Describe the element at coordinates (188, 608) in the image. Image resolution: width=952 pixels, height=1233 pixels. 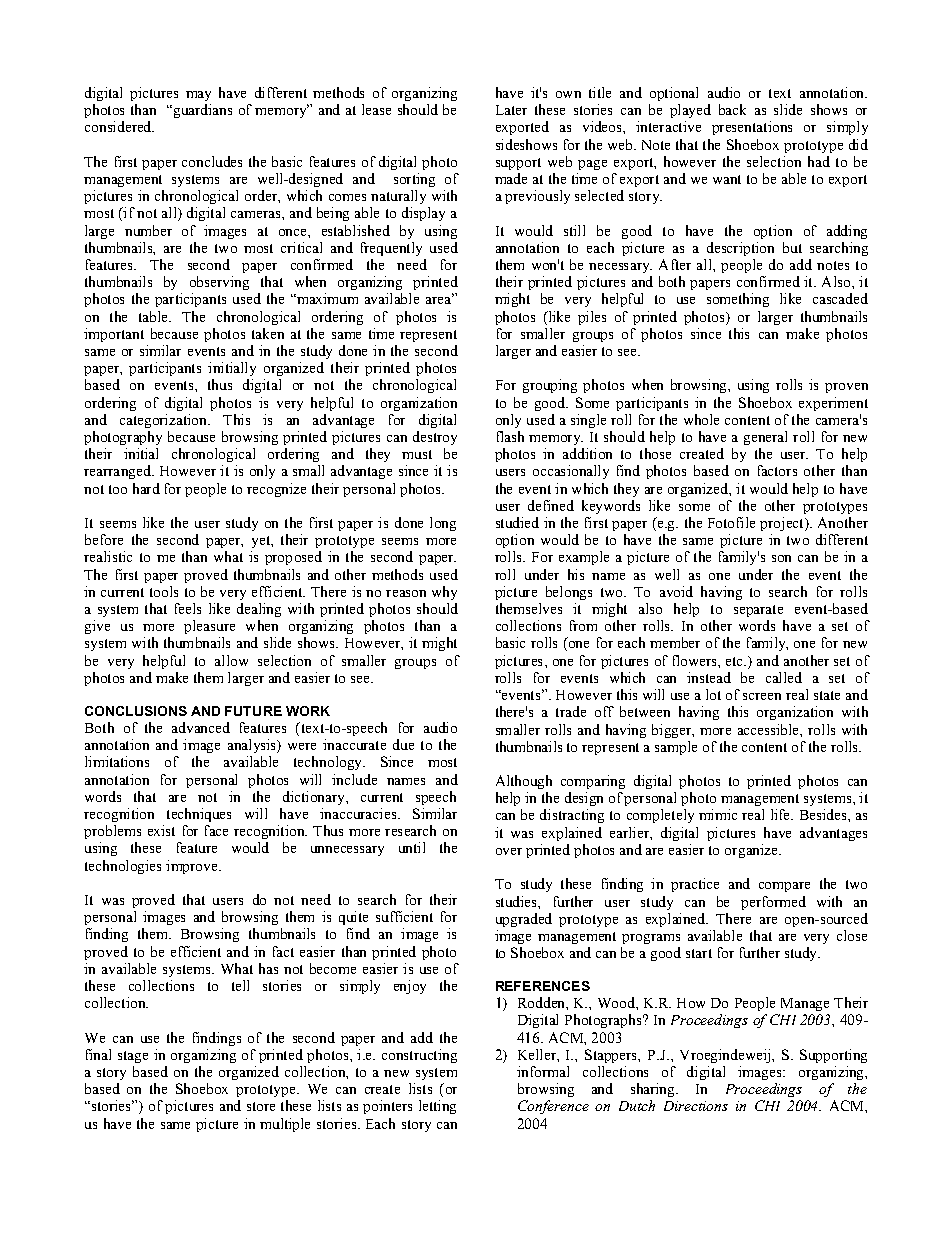
I see `feels` at that location.
